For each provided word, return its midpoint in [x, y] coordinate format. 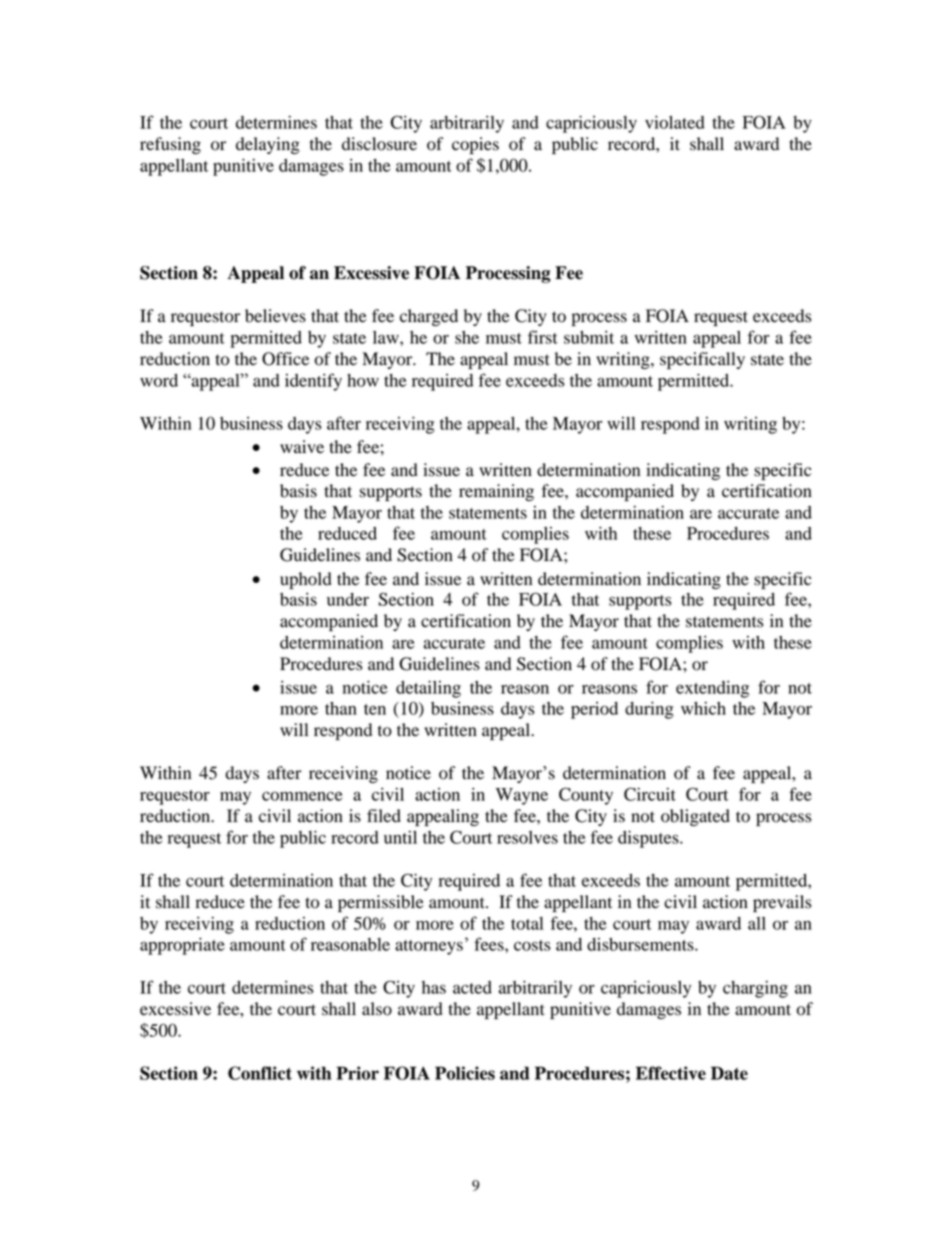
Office [285, 359]
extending [712, 689]
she [467, 337]
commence [302, 796]
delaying [268, 145]
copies [475, 145]
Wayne [522, 796]
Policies [465, 1073]
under [348, 599]
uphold [306, 580]
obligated [695, 817]
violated [675, 122]
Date [729, 1073]
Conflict [260, 1073]
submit [589, 337]
